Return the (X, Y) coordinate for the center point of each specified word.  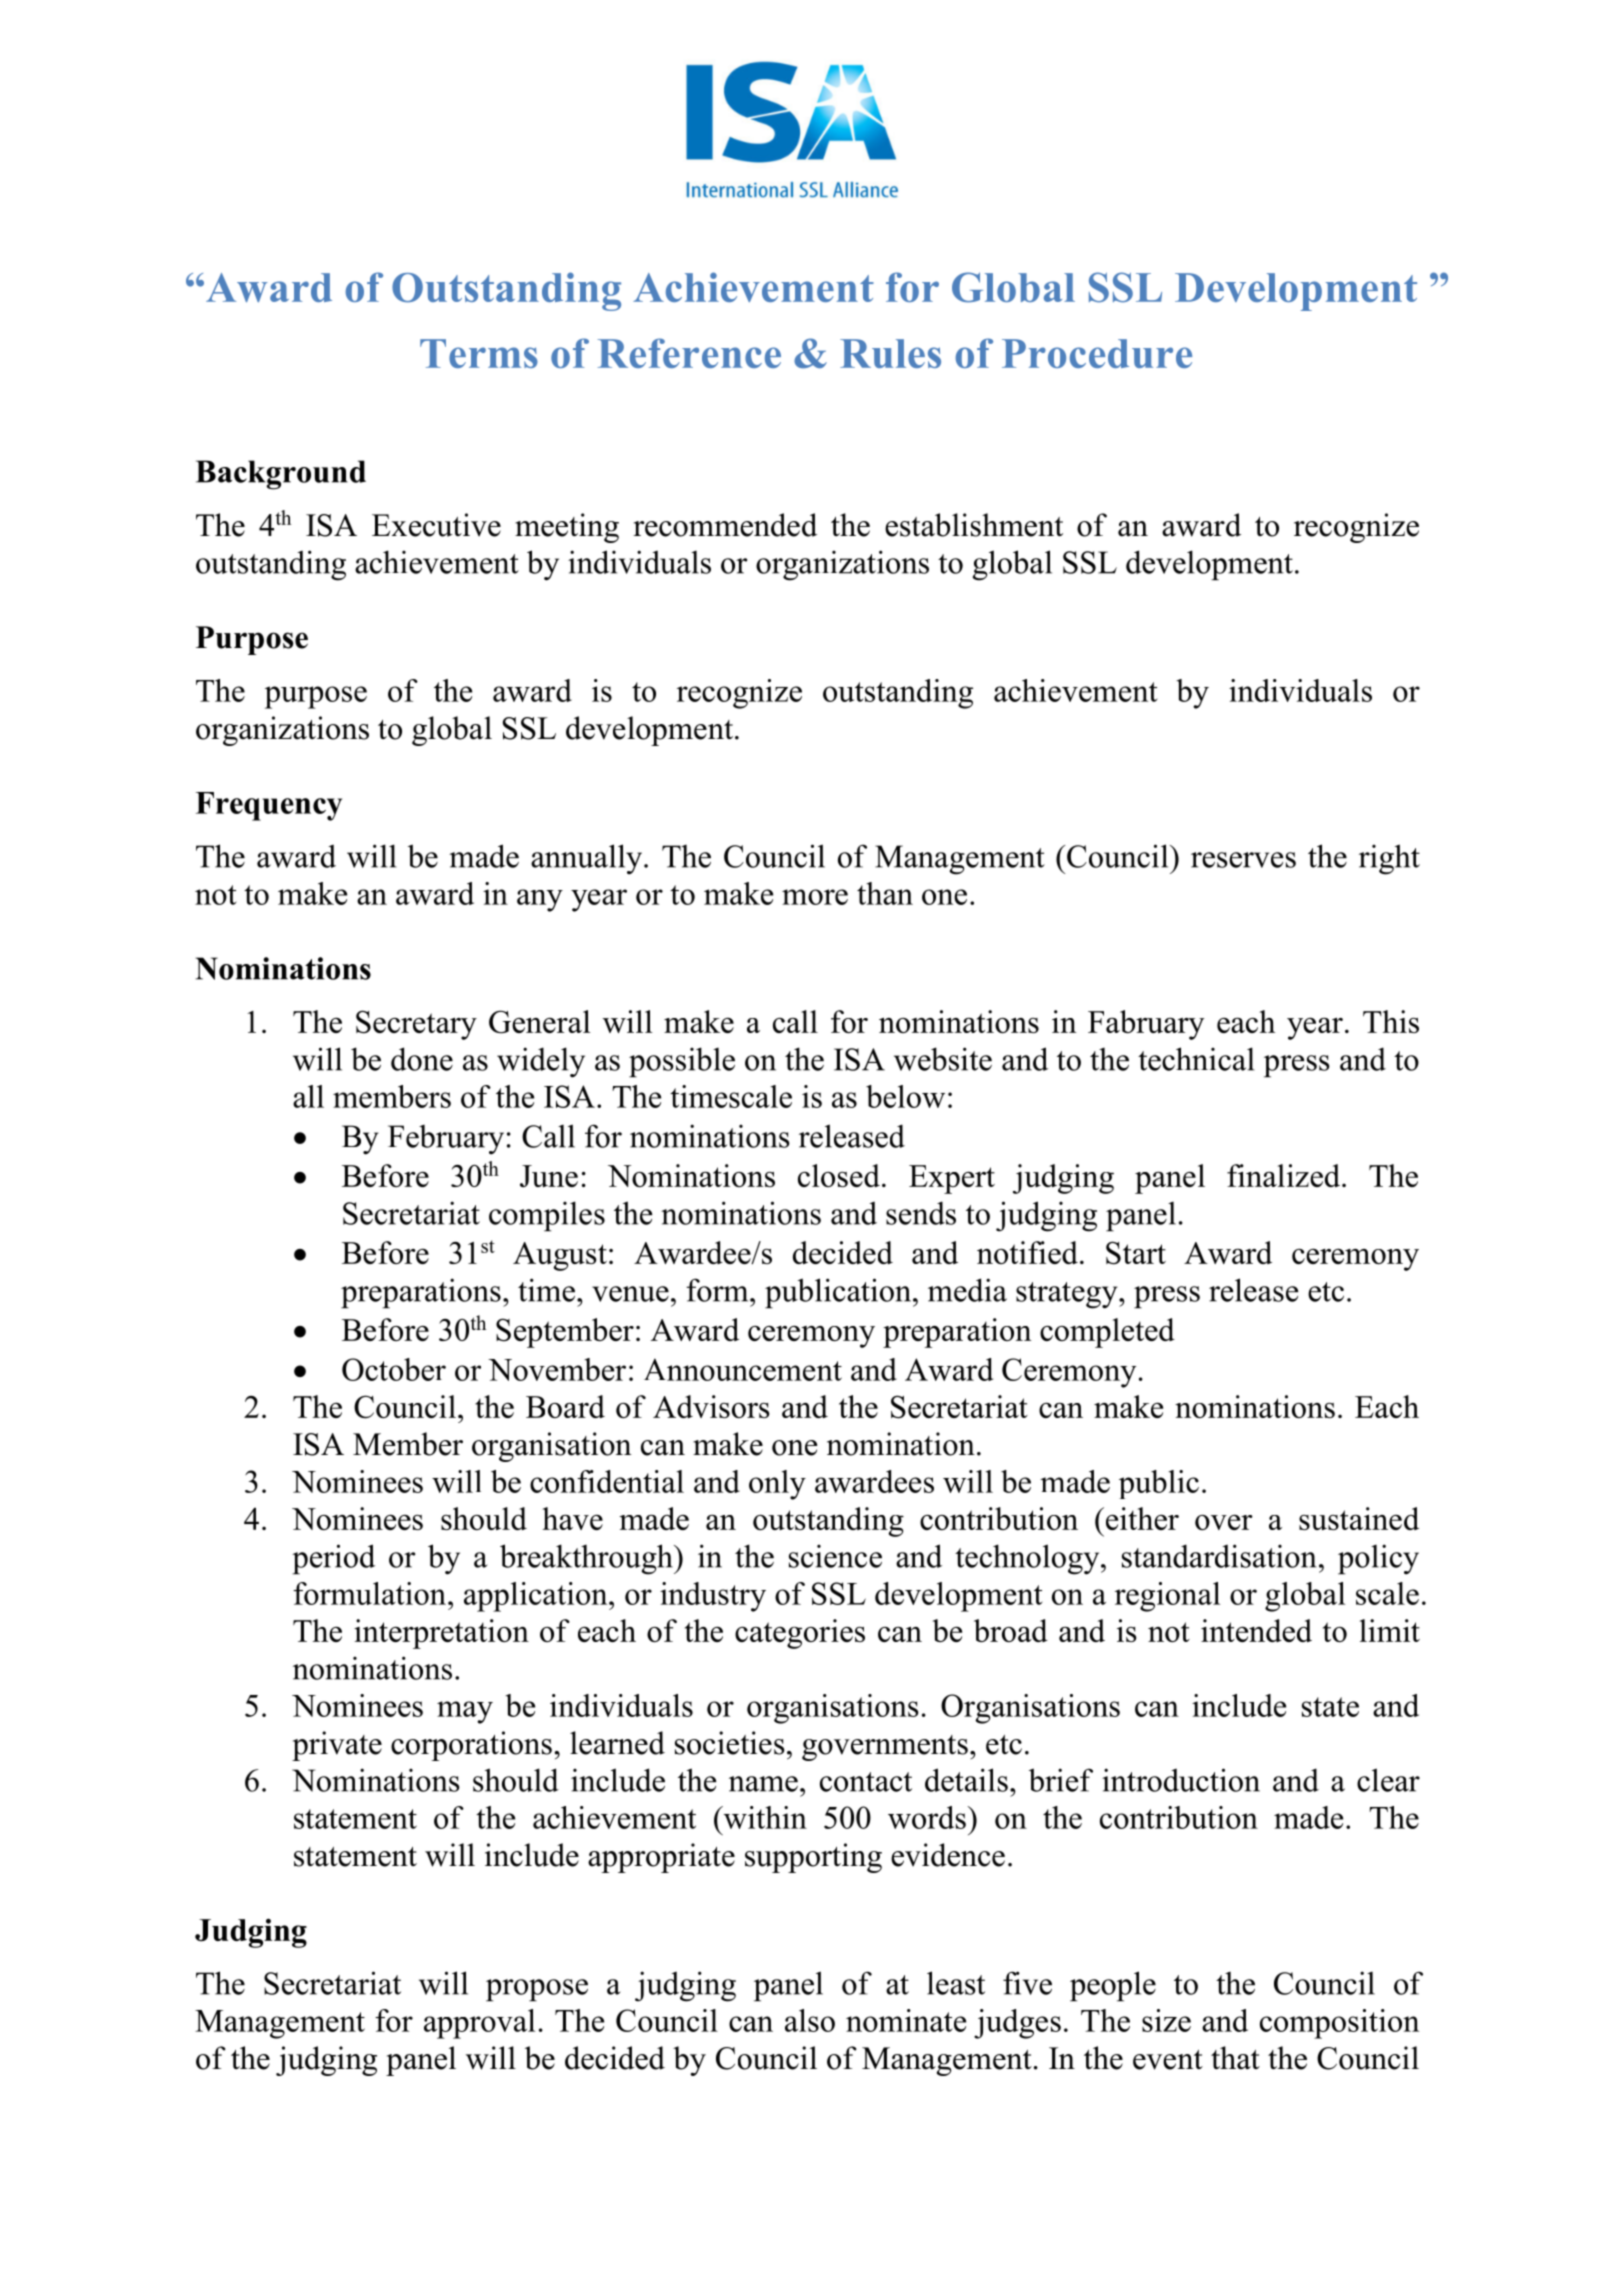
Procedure (1097, 353)
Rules (890, 353)
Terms (479, 353)
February (446, 1140)
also (810, 2020)
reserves (1243, 860)
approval (479, 2024)
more (815, 897)
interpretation (441, 1634)
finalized (1283, 1175)
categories (800, 1634)
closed (839, 1175)
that (1235, 2058)
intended (1256, 1630)
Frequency (269, 806)
